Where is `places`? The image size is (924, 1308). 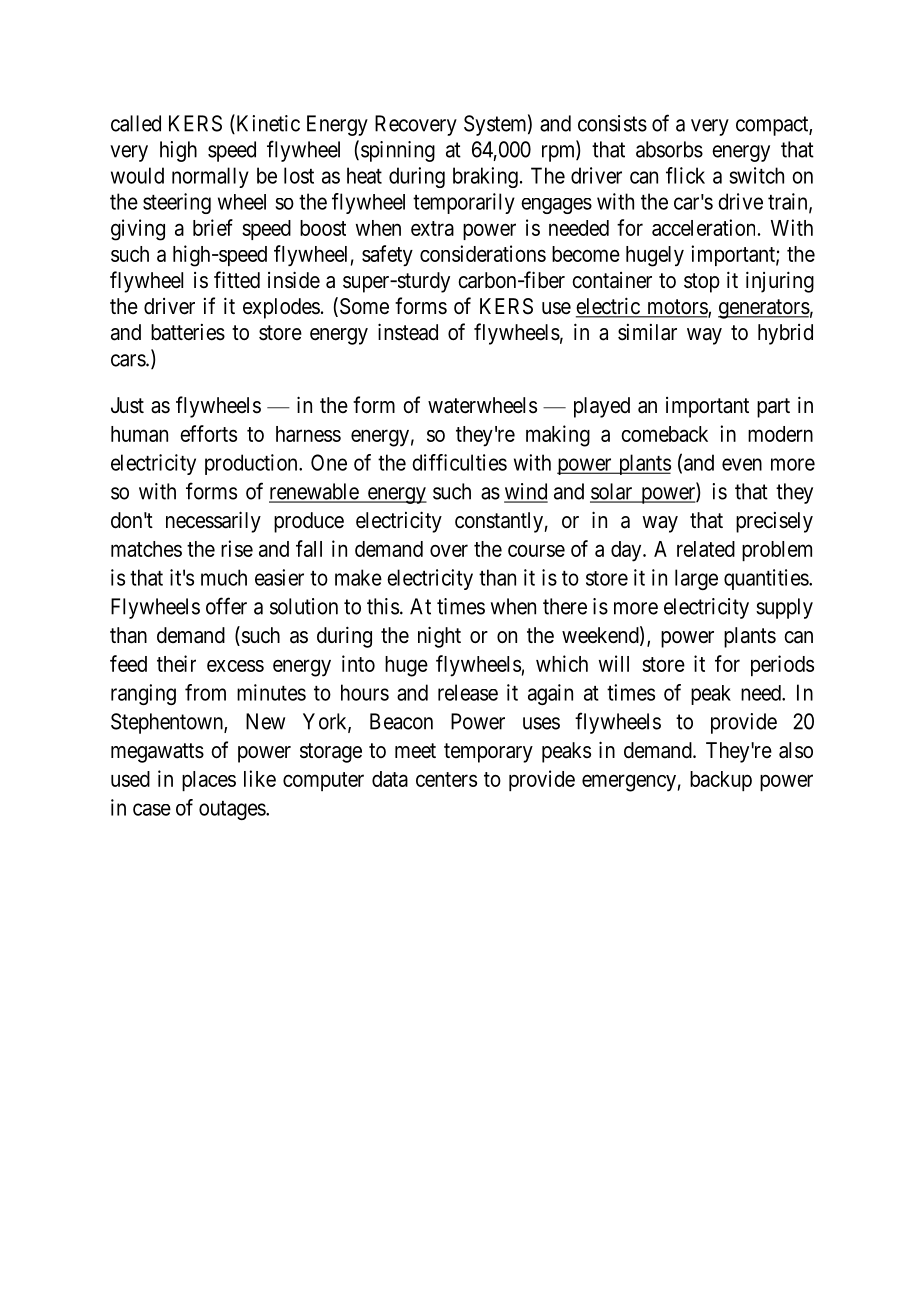
places is located at coordinates (209, 781).
